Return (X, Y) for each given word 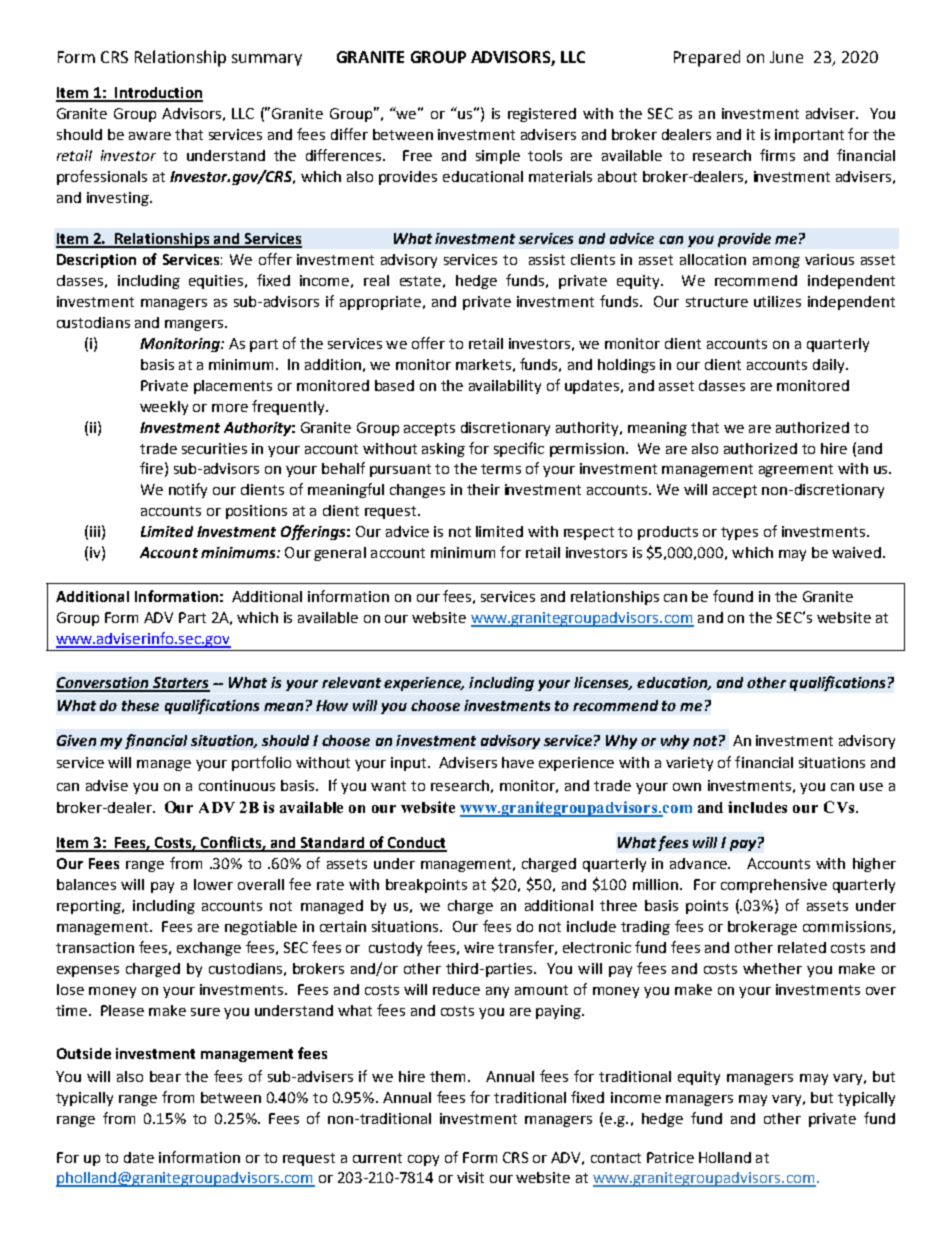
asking (443, 450)
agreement (796, 470)
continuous (237, 785)
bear (165, 1076)
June (786, 57)
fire (151, 468)
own (687, 787)
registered (542, 115)
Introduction (158, 94)
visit (470, 1177)
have (518, 762)
